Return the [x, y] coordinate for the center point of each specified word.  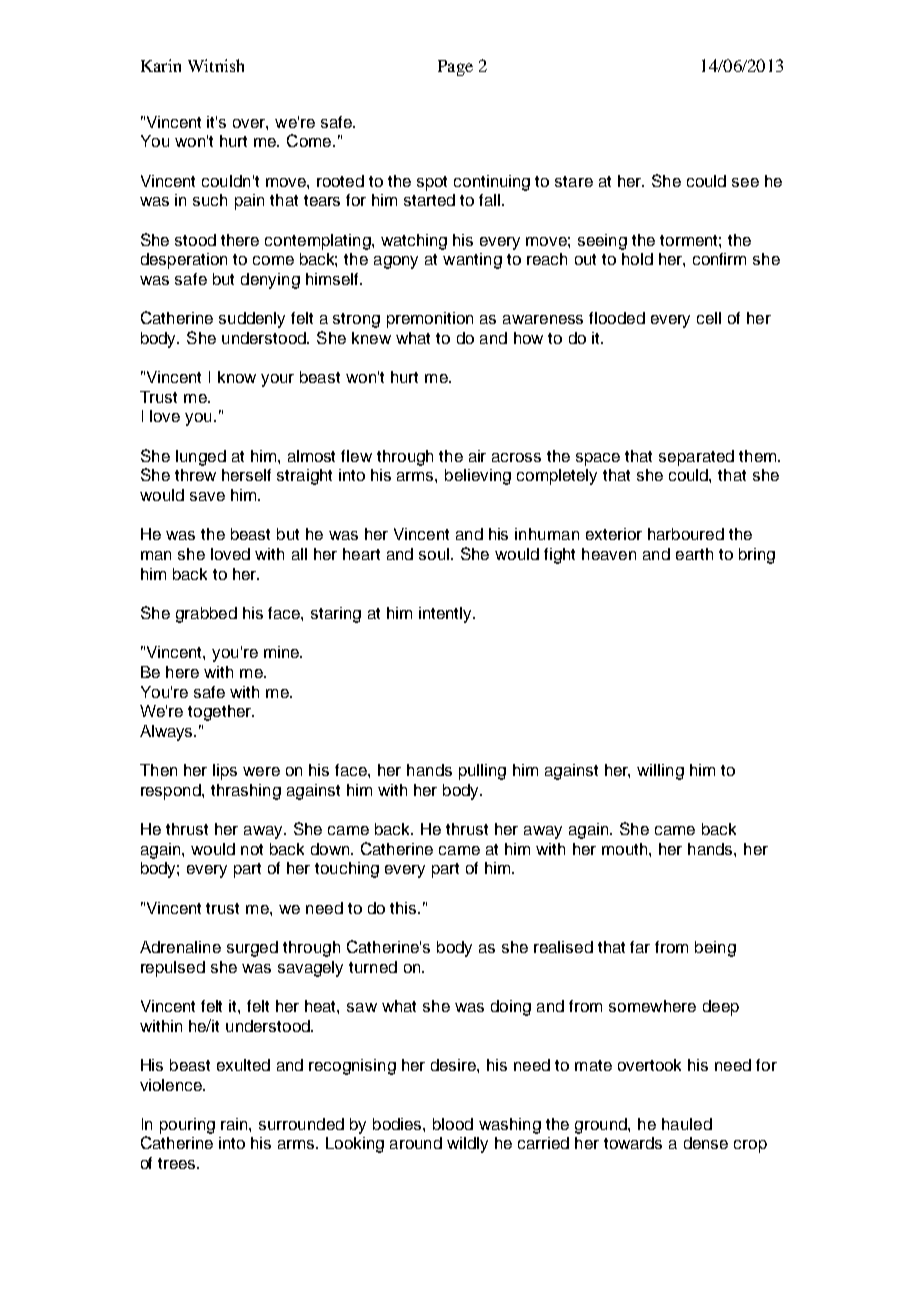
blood [453, 1124]
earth [694, 554]
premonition [430, 320]
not [252, 849]
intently [446, 615]
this [404, 908]
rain [235, 1124]
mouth [626, 849]
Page [455, 68]
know [237, 377]
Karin [161, 65]
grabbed [206, 615]
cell [709, 318]
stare [574, 181]
